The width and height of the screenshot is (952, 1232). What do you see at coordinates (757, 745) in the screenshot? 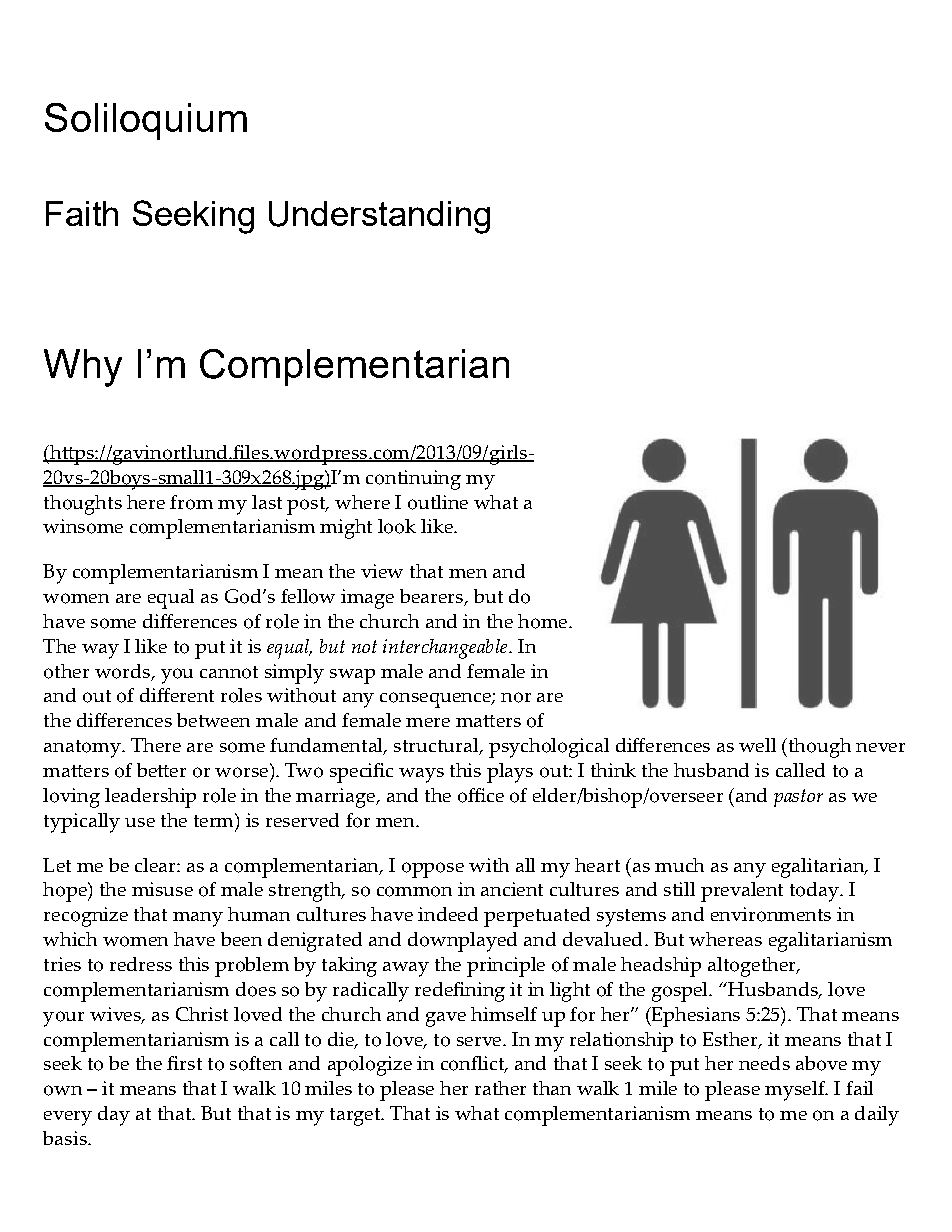
I see `well` at bounding box center [757, 745].
